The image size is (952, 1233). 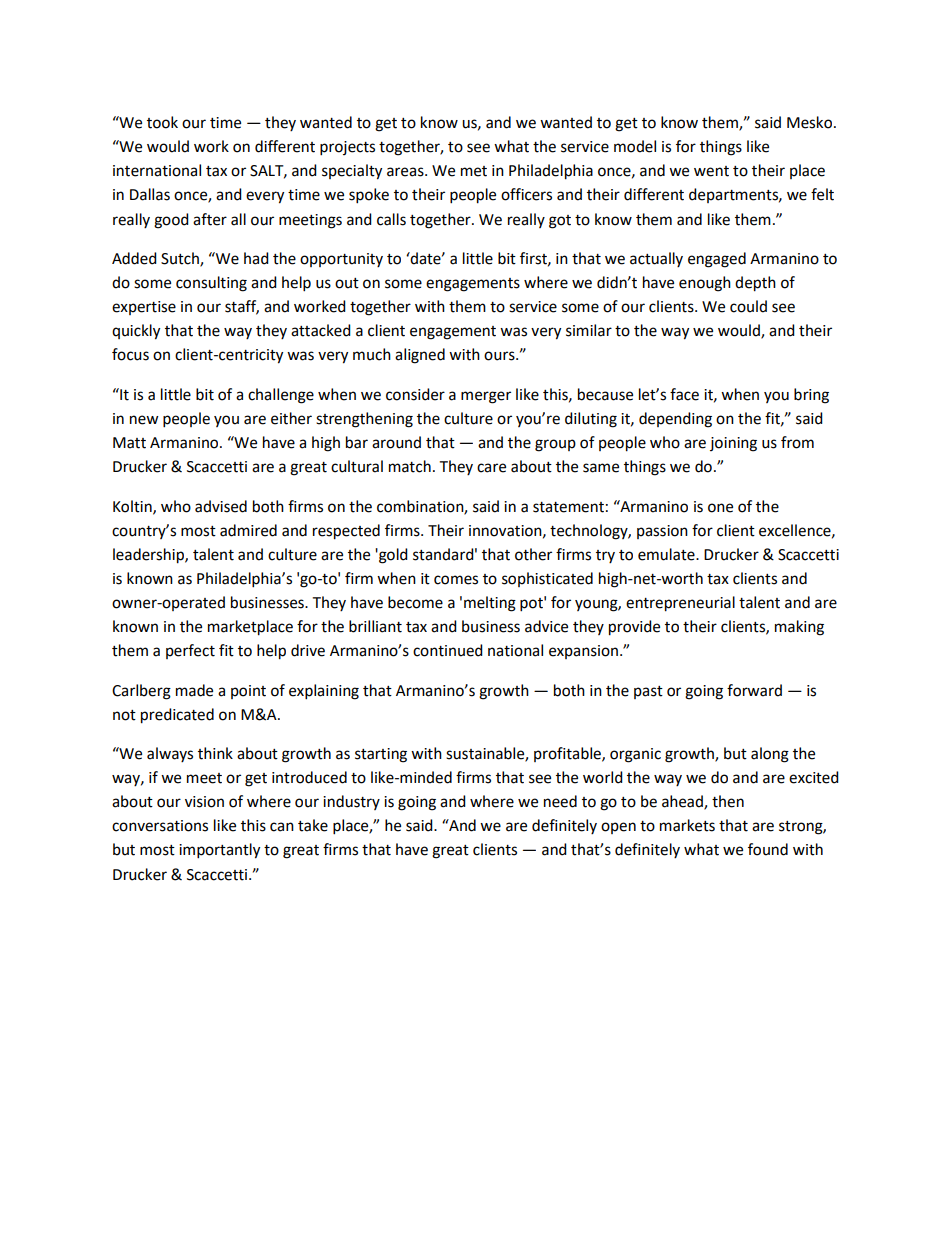 I want to click on took, so click(x=162, y=122).
